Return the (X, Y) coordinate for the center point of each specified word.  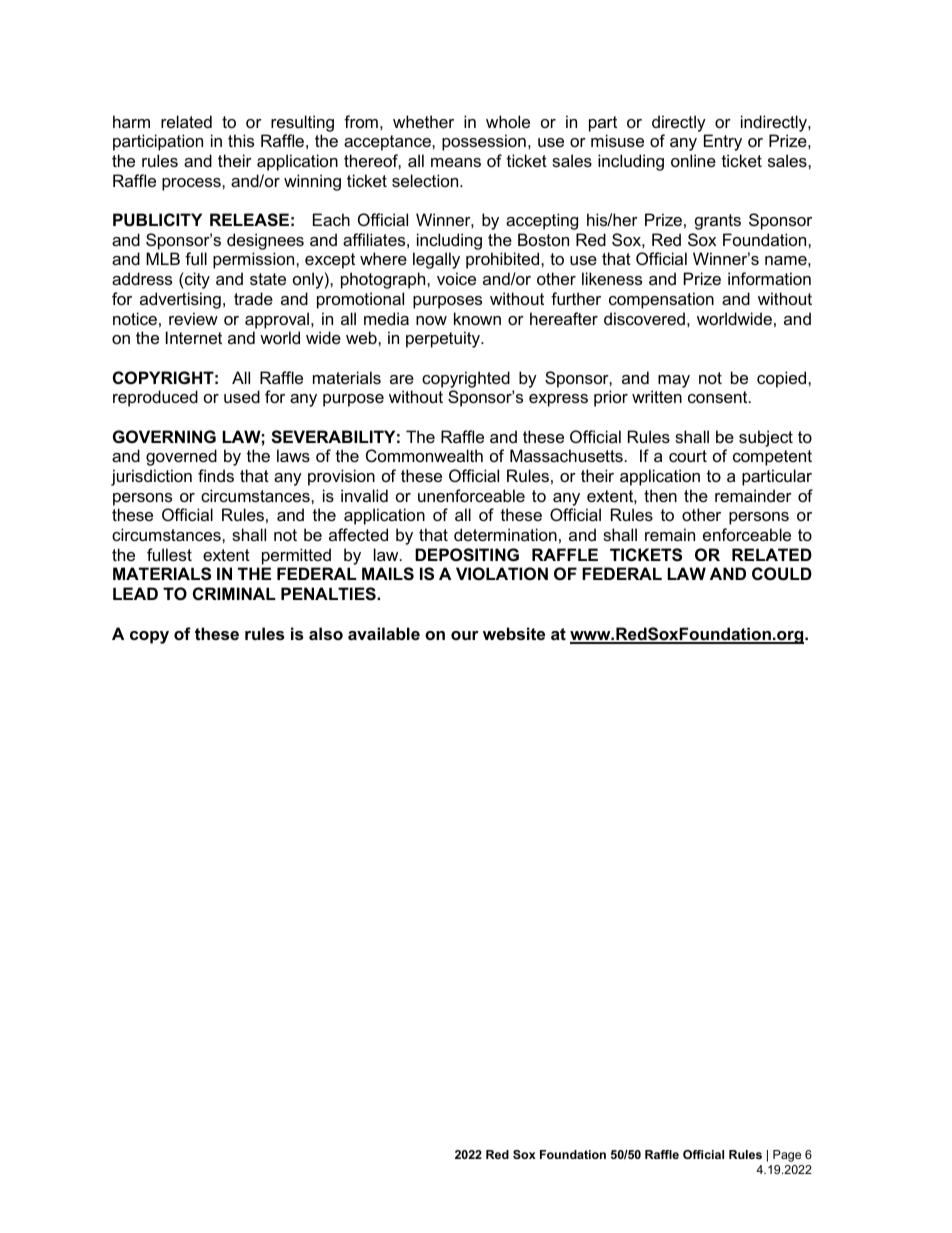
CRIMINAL (234, 593)
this (241, 140)
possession (484, 142)
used (242, 396)
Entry (723, 142)
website (514, 633)
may (674, 381)
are (402, 379)
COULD (782, 573)
